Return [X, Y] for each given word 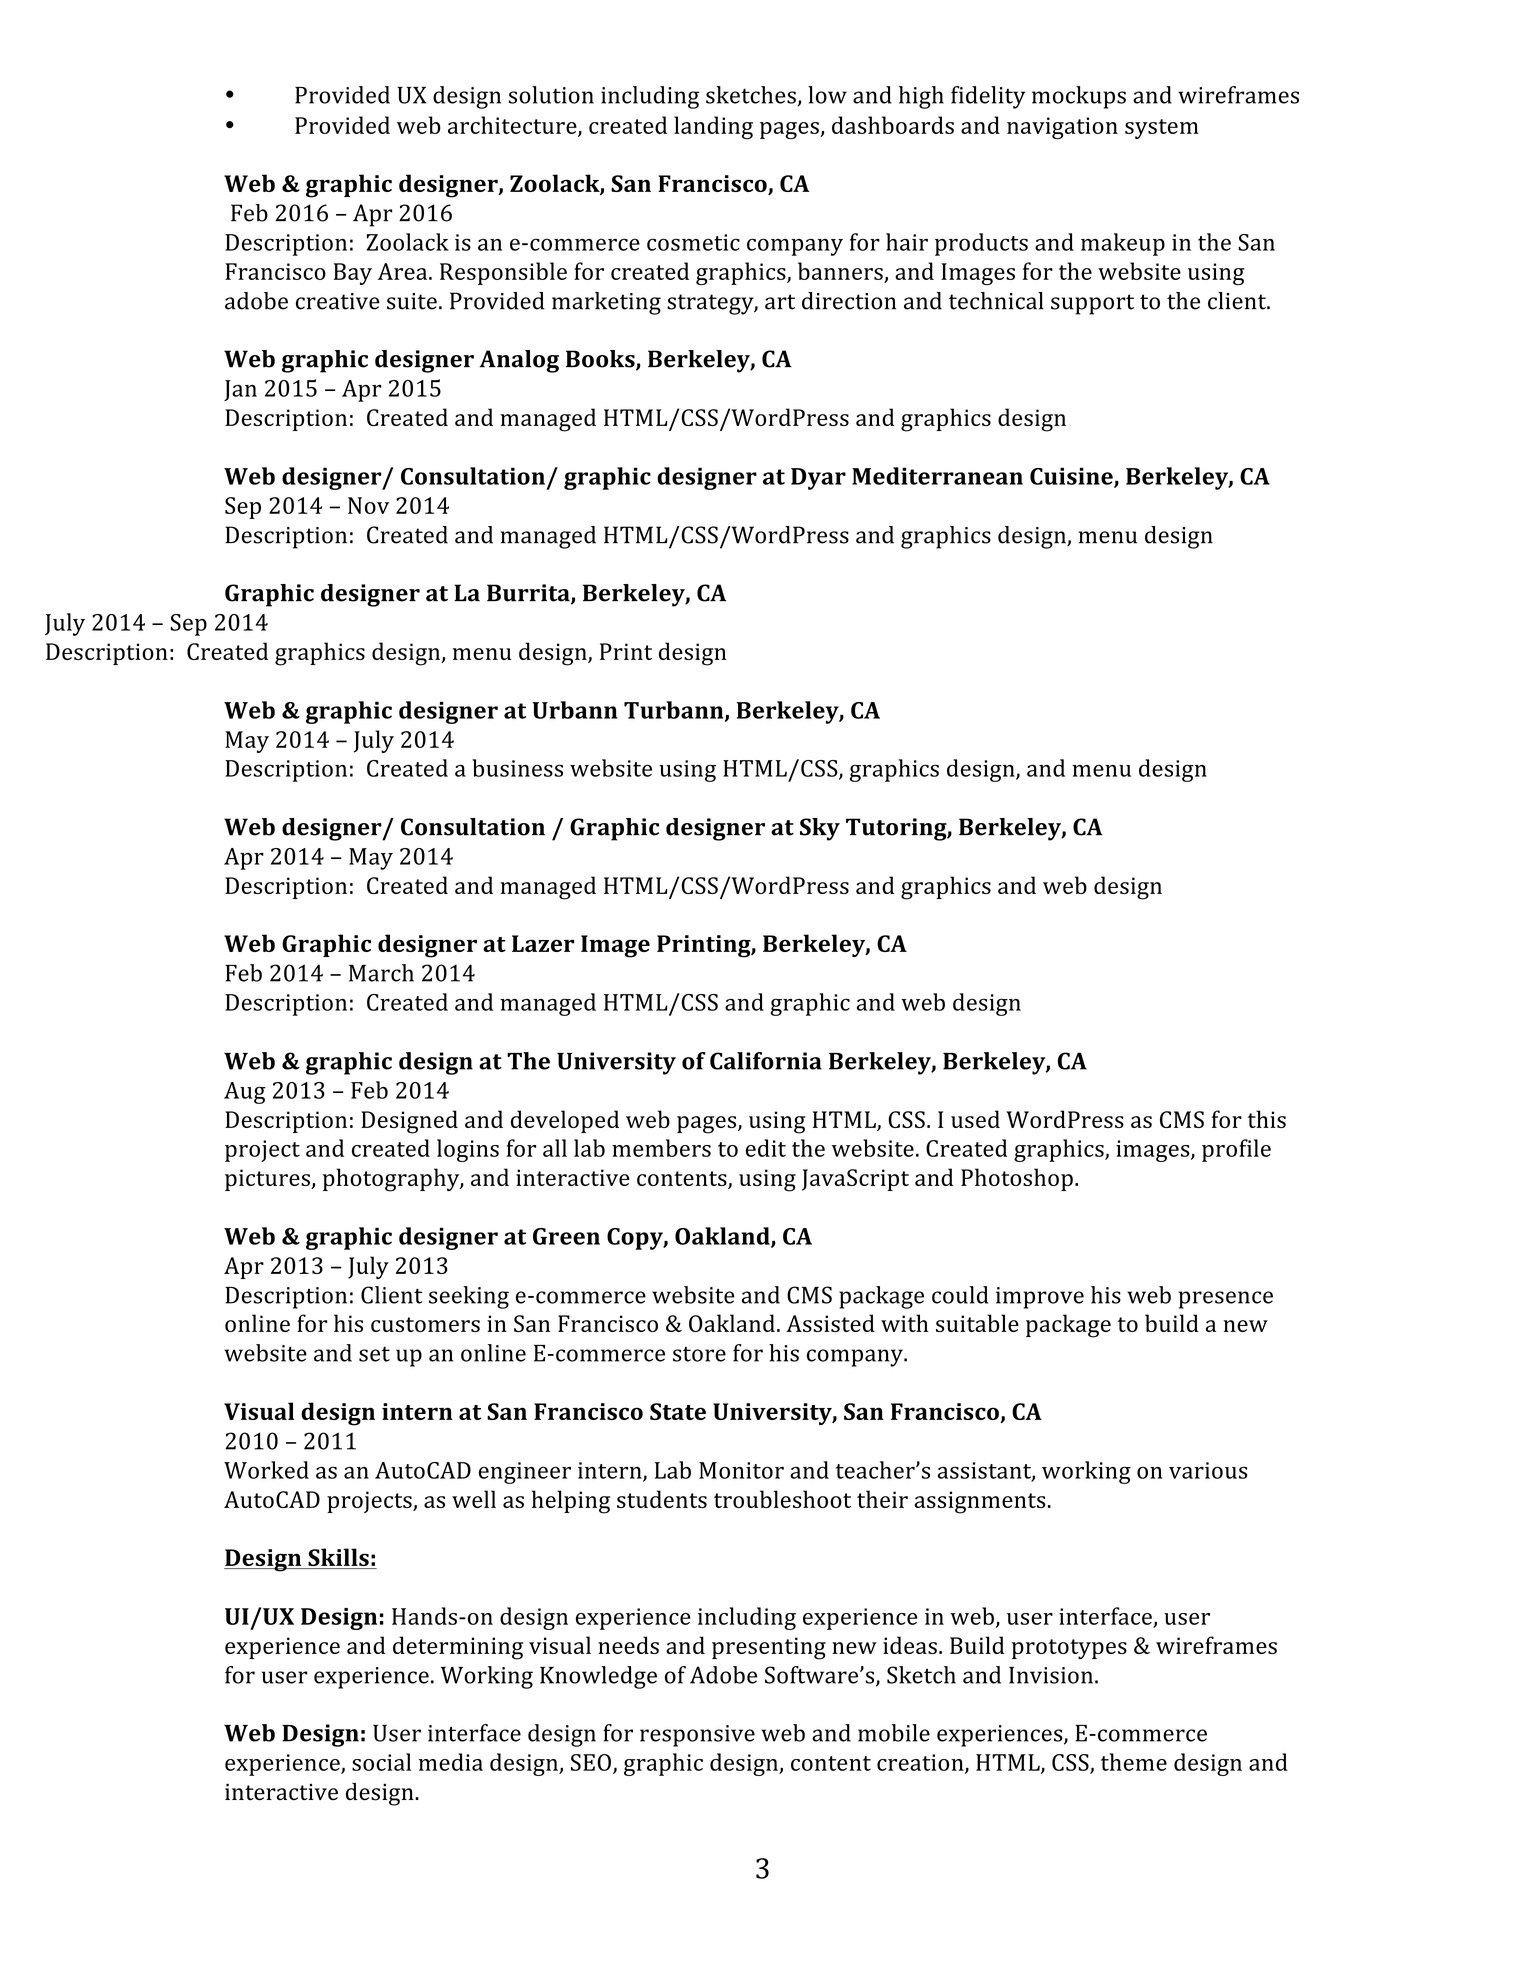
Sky [820, 829]
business [517, 768]
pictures [268, 1180]
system [1162, 129]
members [661, 1148]
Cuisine [1072, 477]
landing [713, 127]
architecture [513, 126]
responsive [697, 1736]
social [381, 1762]
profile [1236, 1150]
